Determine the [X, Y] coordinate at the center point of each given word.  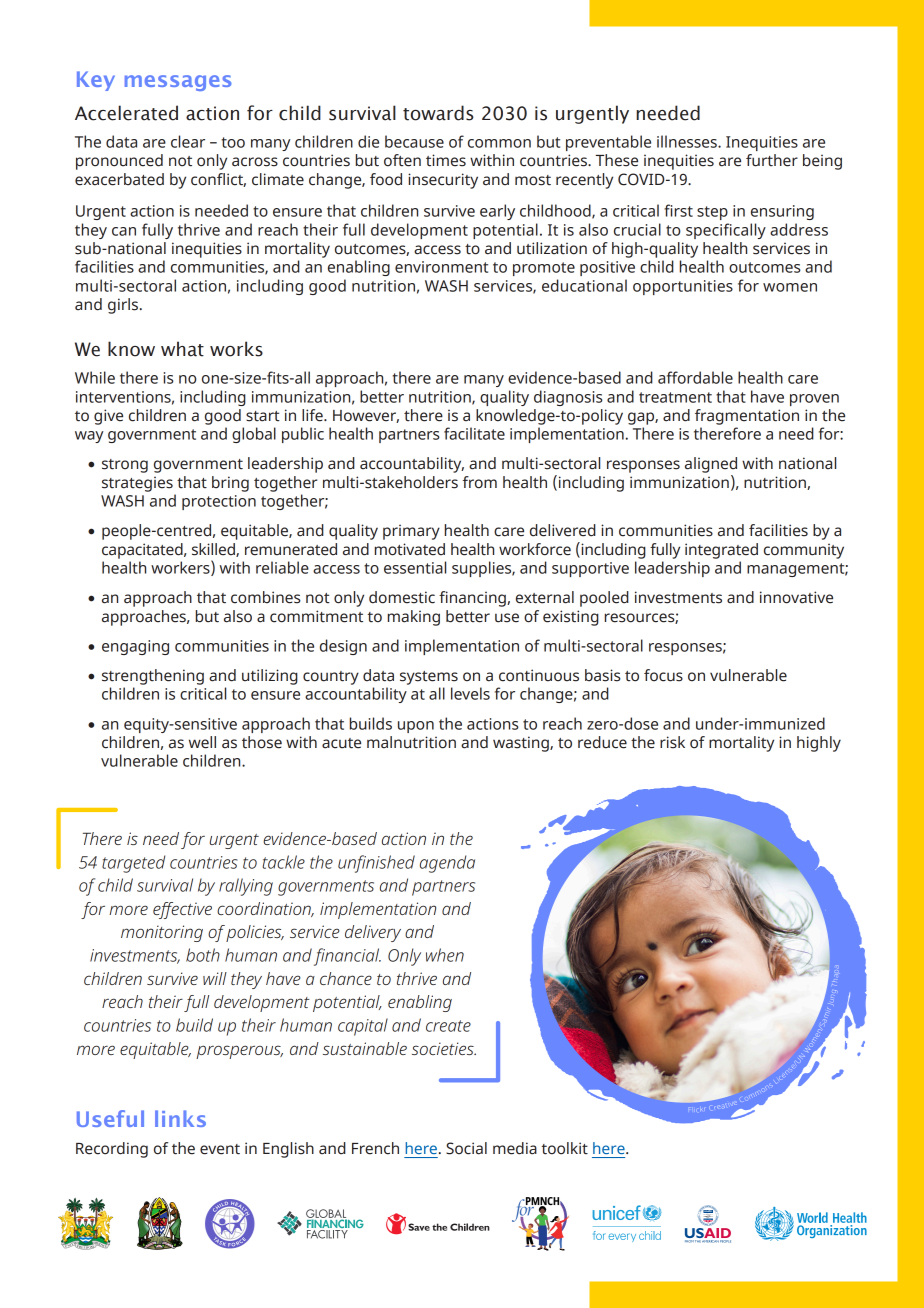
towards [438, 113]
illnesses [688, 141]
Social [466, 1148]
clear [188, 141]
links [180, 1118]
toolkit [565, 1148]
